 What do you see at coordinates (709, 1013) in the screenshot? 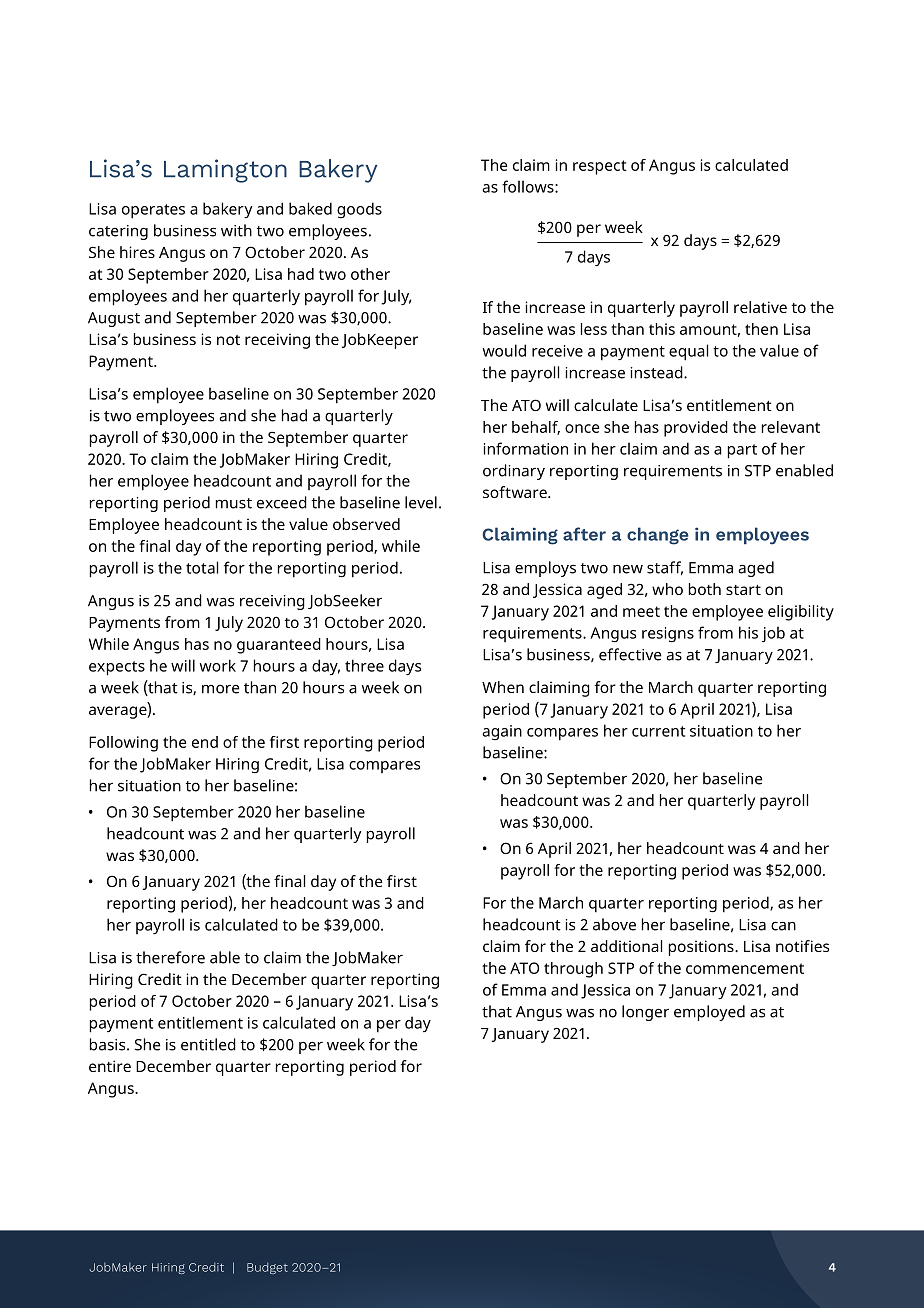
I see `employed` at bounding box center [709, 1013].
